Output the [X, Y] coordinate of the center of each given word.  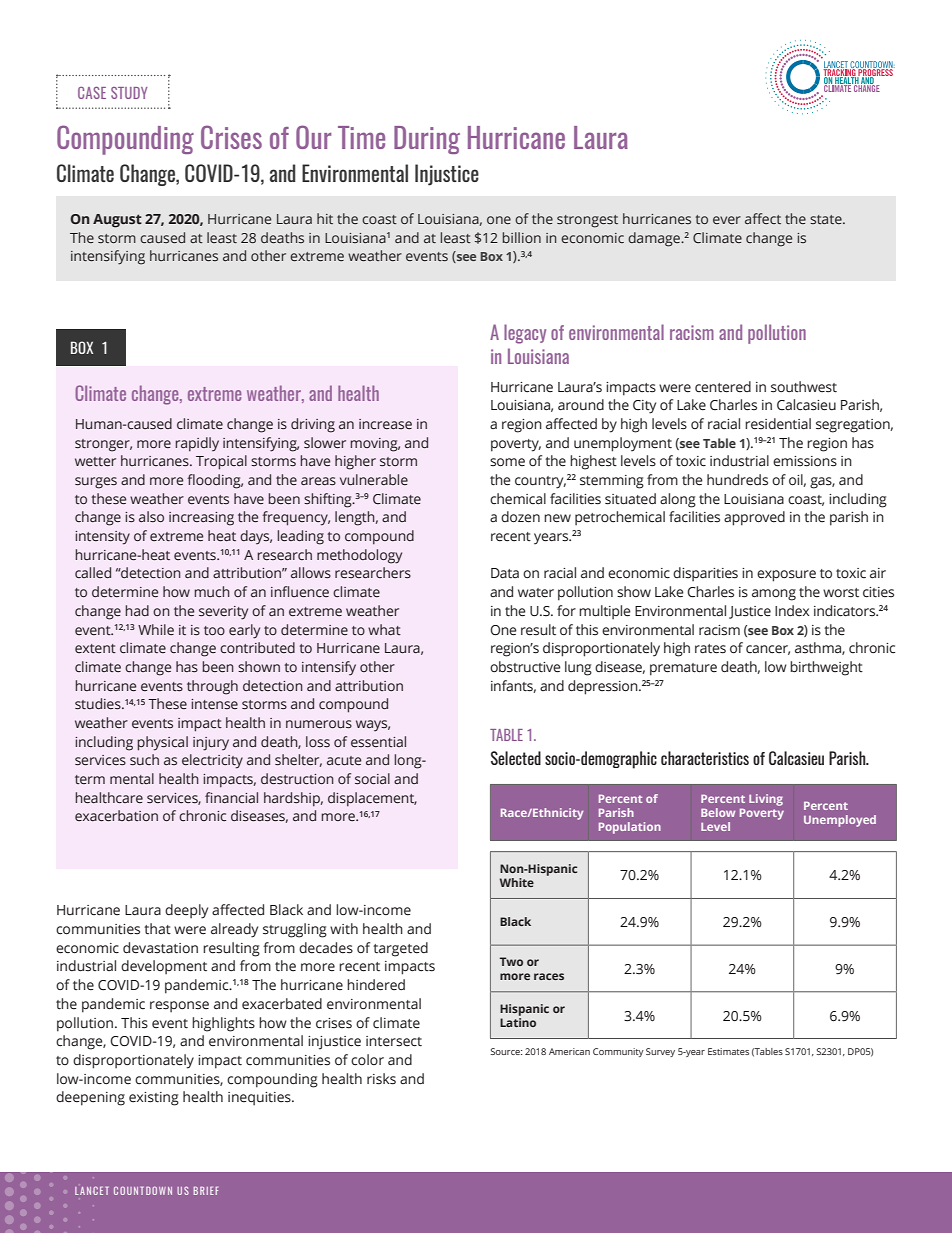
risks [381, 1079]
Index [792, 611]
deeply [186, 911]
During [427, 140]
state [827, 219]
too [214, 630]
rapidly [197, 444]
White [517, 882]
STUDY [129, 93]
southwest [804, 387]
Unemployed [840, 821]
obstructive [525, 667]
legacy [525, 334]
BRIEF [206, 1190]
